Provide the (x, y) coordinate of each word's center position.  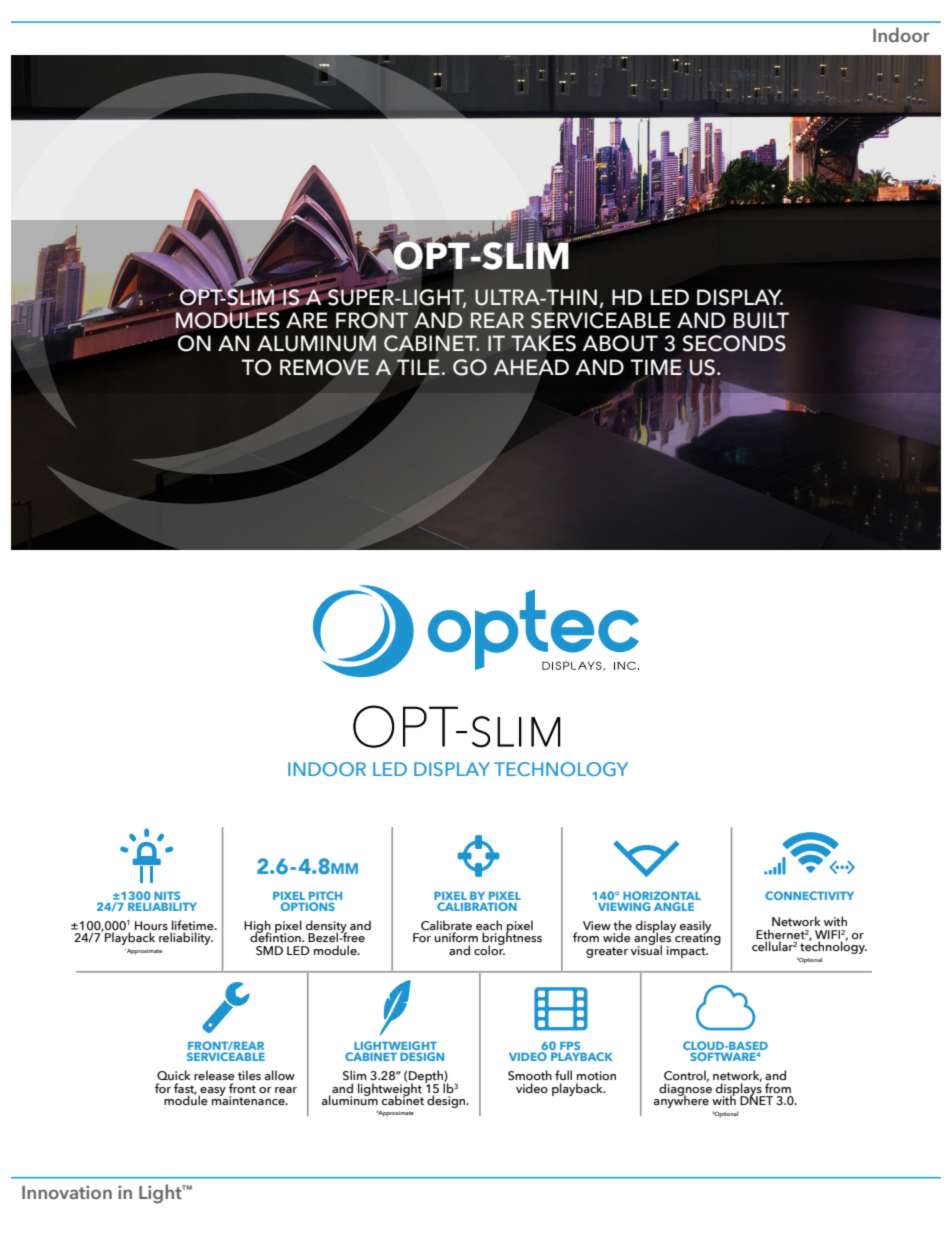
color (489, 949)
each (489, 925)
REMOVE (324, 367)
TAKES (544, 342)
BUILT (761, 320)
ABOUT (620, 343)
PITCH (325, 897)
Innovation (67, 1192)
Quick (174, 1075)
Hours (151, 925)
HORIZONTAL (662, 897)
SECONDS (734, 343)
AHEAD (531, 367)
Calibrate (446, 925)
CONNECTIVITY (809, 895)
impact (687, 952)
